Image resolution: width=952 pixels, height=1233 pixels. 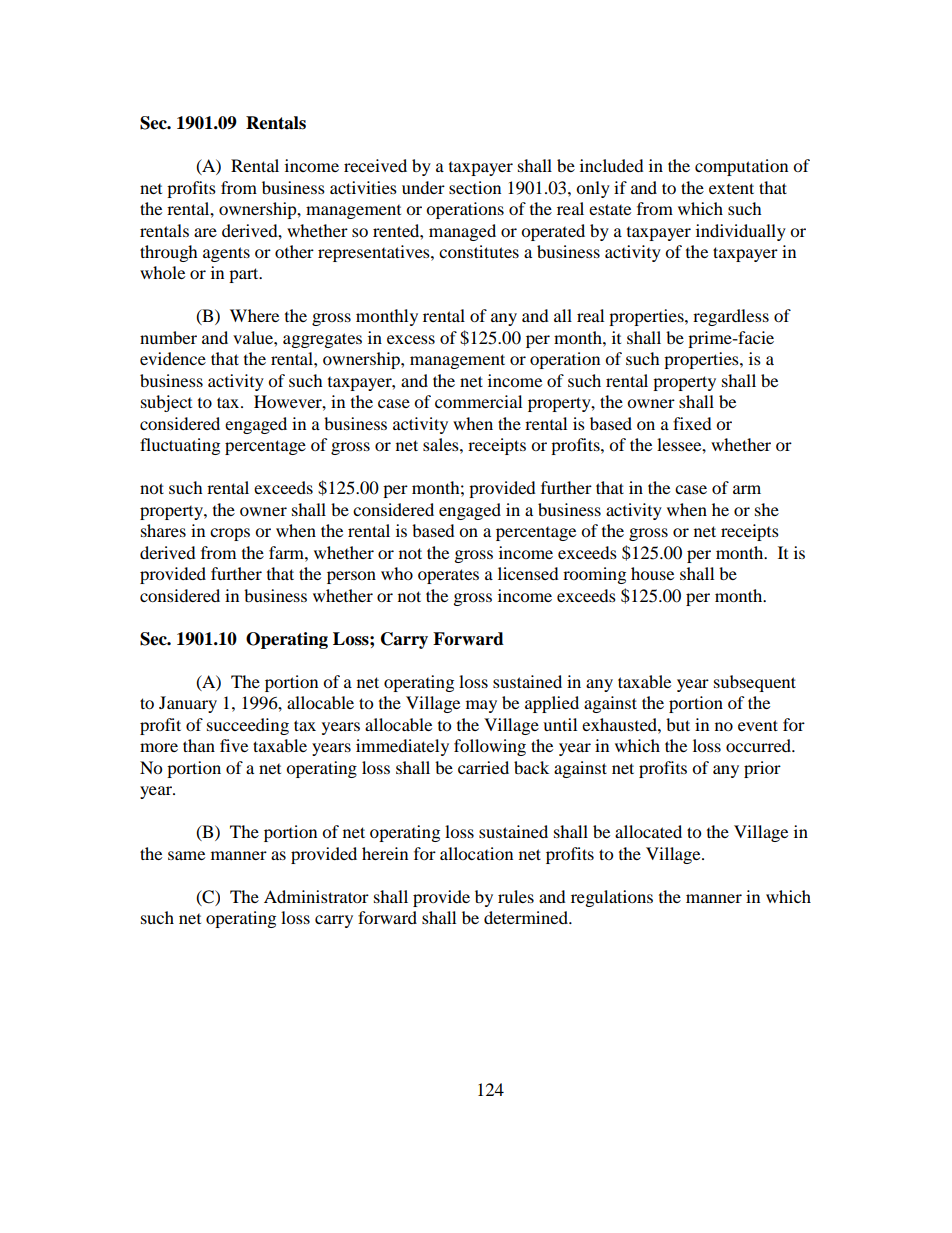 What do you see at coordinates (692, 423) in the image?
I see `fixed` at bounding box center [692, 423].
